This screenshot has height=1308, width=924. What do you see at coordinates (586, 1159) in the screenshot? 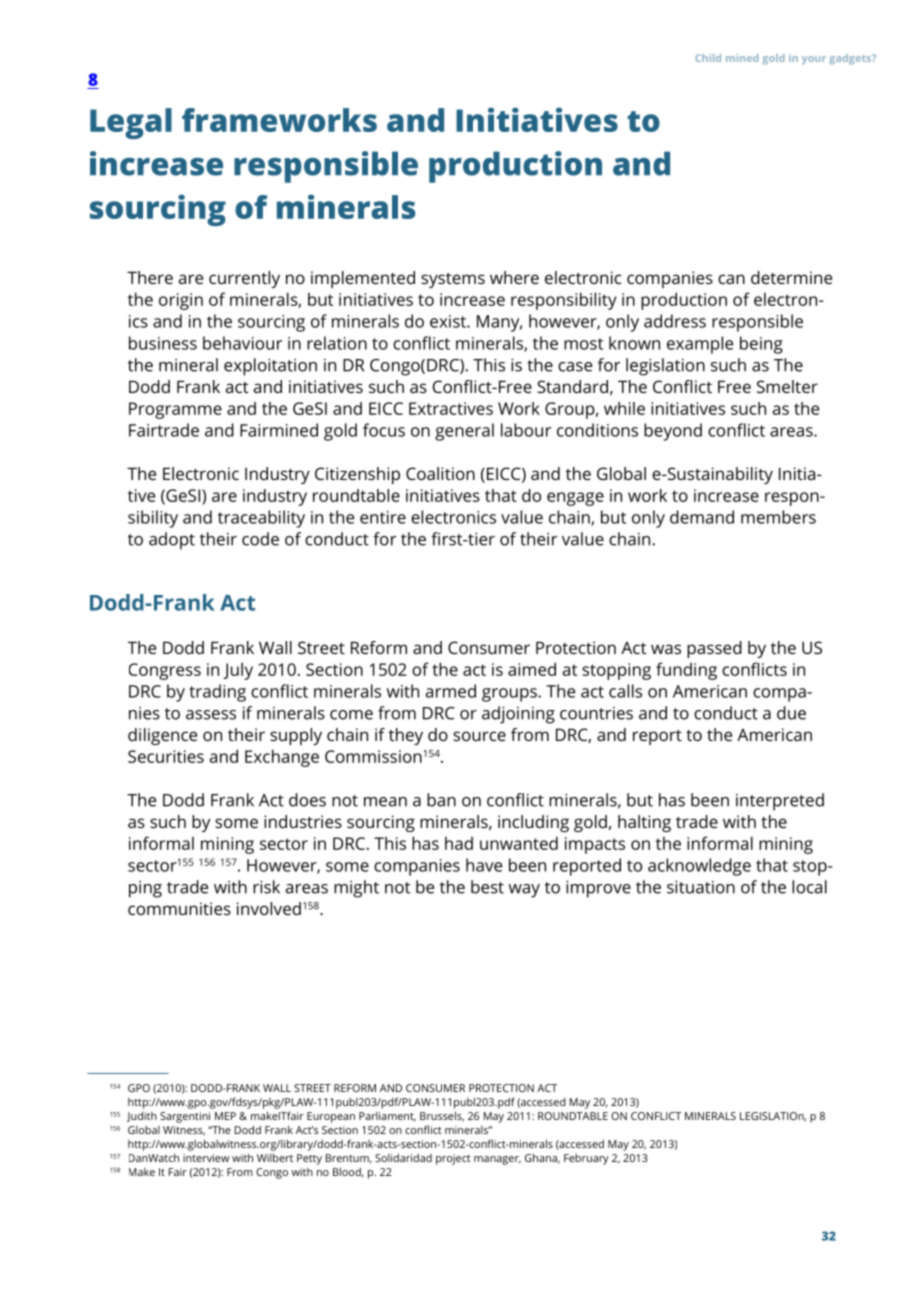
I see `February` at bounding box center [586, 1159].
